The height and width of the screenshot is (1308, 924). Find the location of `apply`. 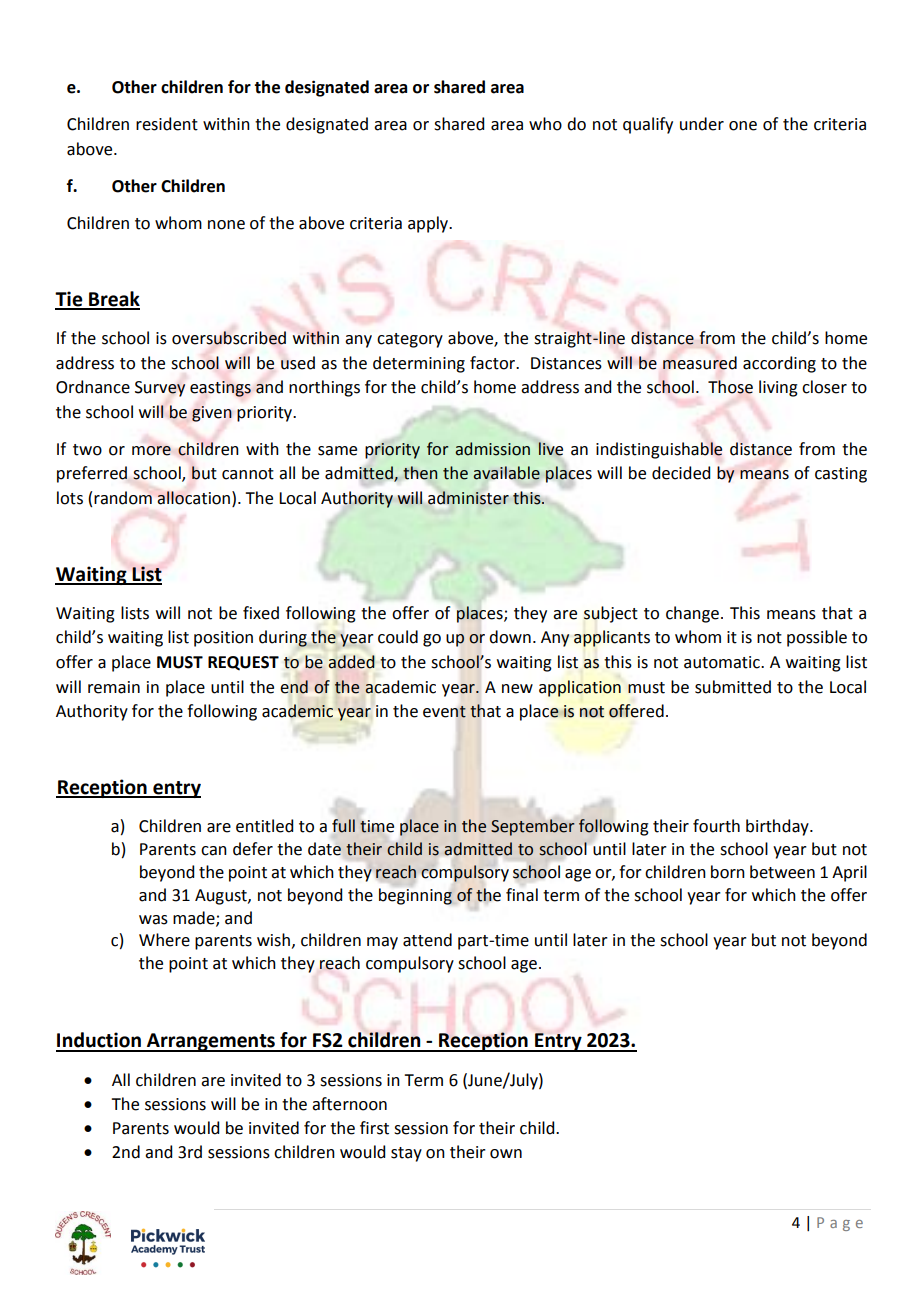

apply is located at coordinates (429, 224).
